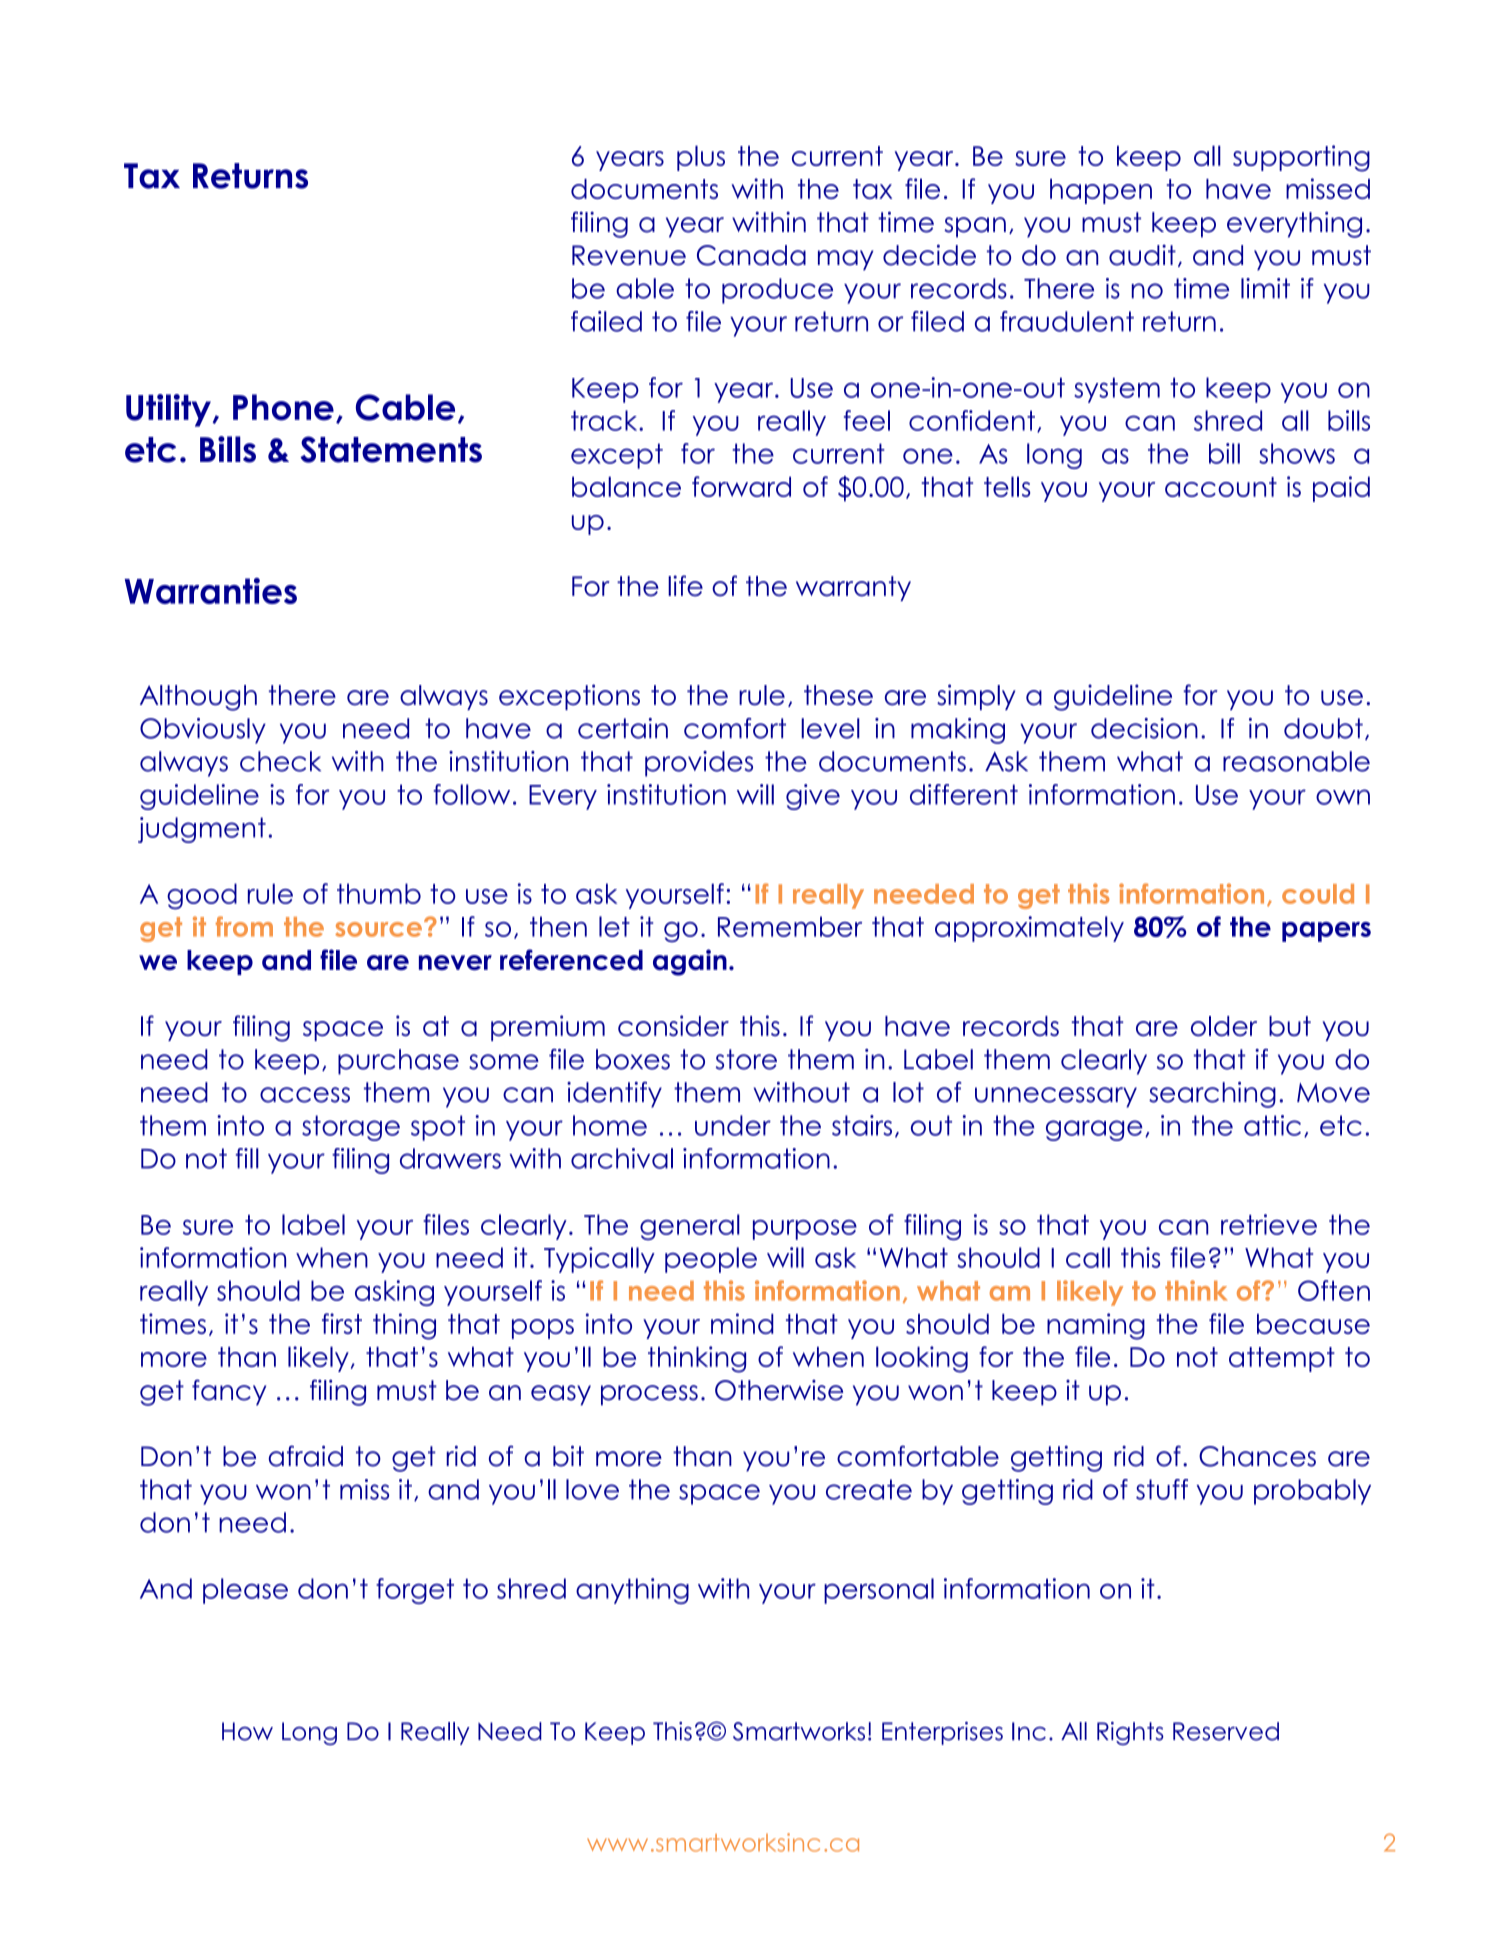  Describe the element at coordinates (1226, 1731) in the page. I see `Reserved` at that location.
